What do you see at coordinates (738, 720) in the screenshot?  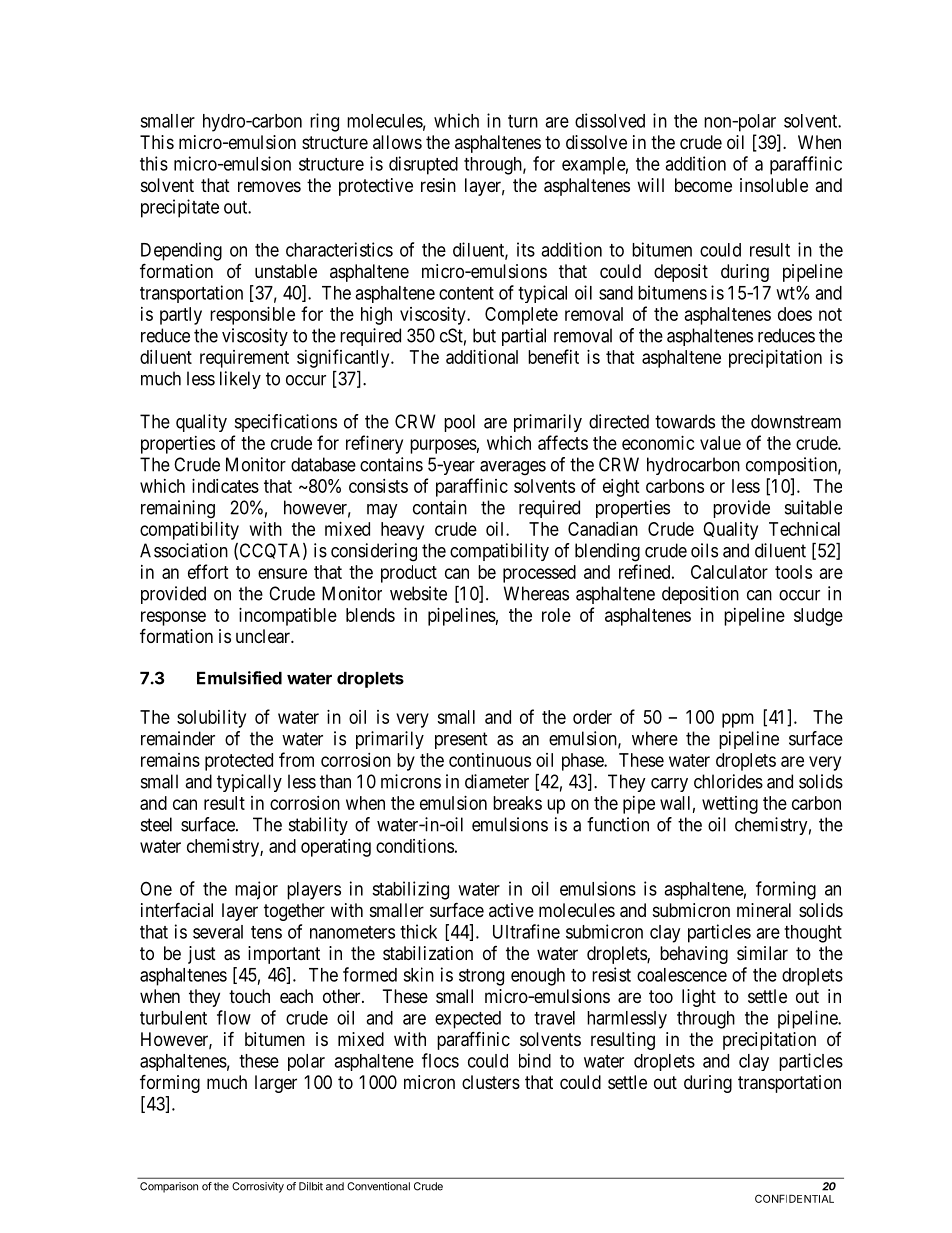 I see `ppm` at bounding box center [738, 720].
